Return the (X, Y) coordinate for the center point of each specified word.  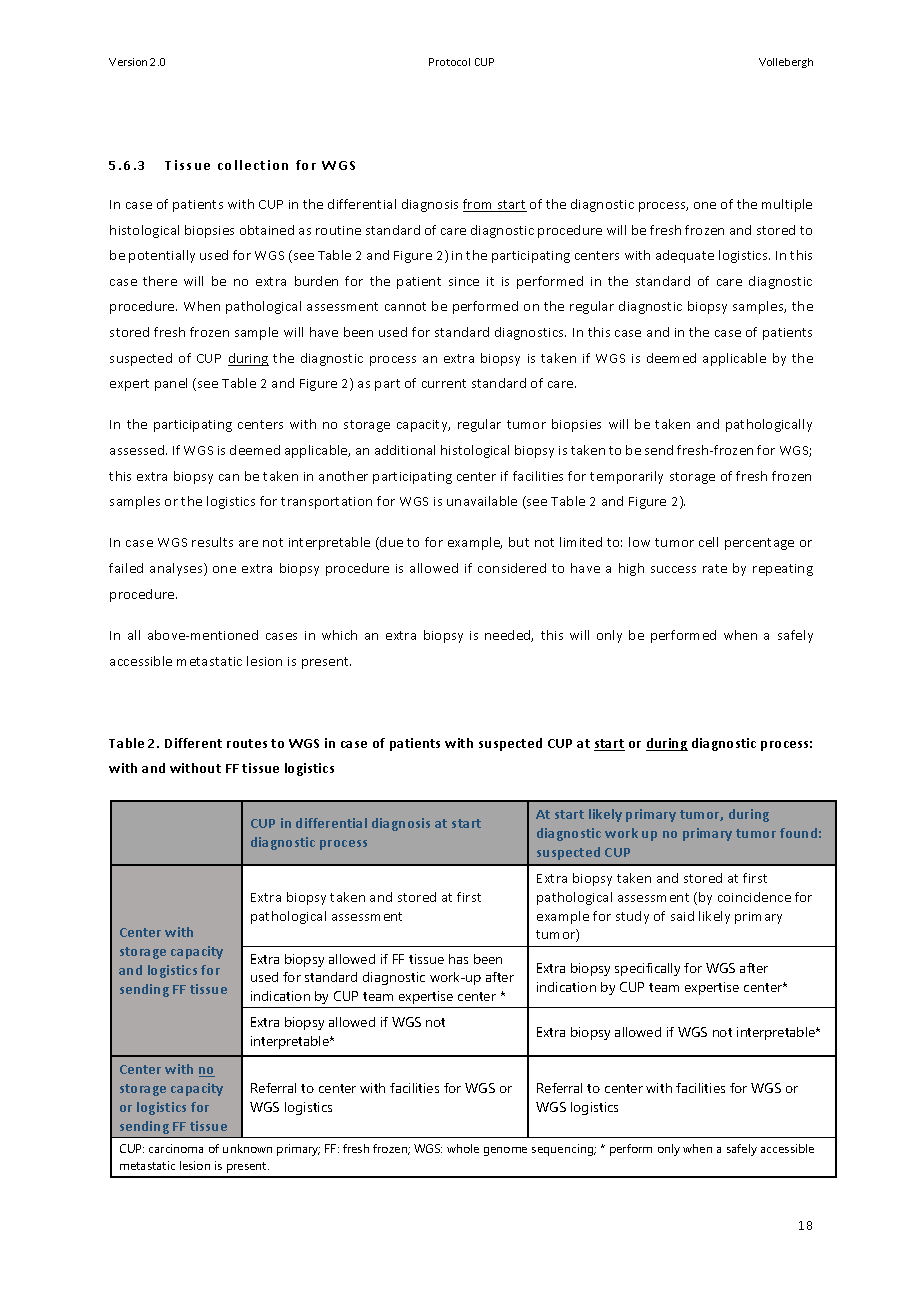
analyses (177, 569)
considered (512, 568)
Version (128, 62)
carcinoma (176, 1148)
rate (715, 568)
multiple (787, 205)
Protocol (449, 62)
